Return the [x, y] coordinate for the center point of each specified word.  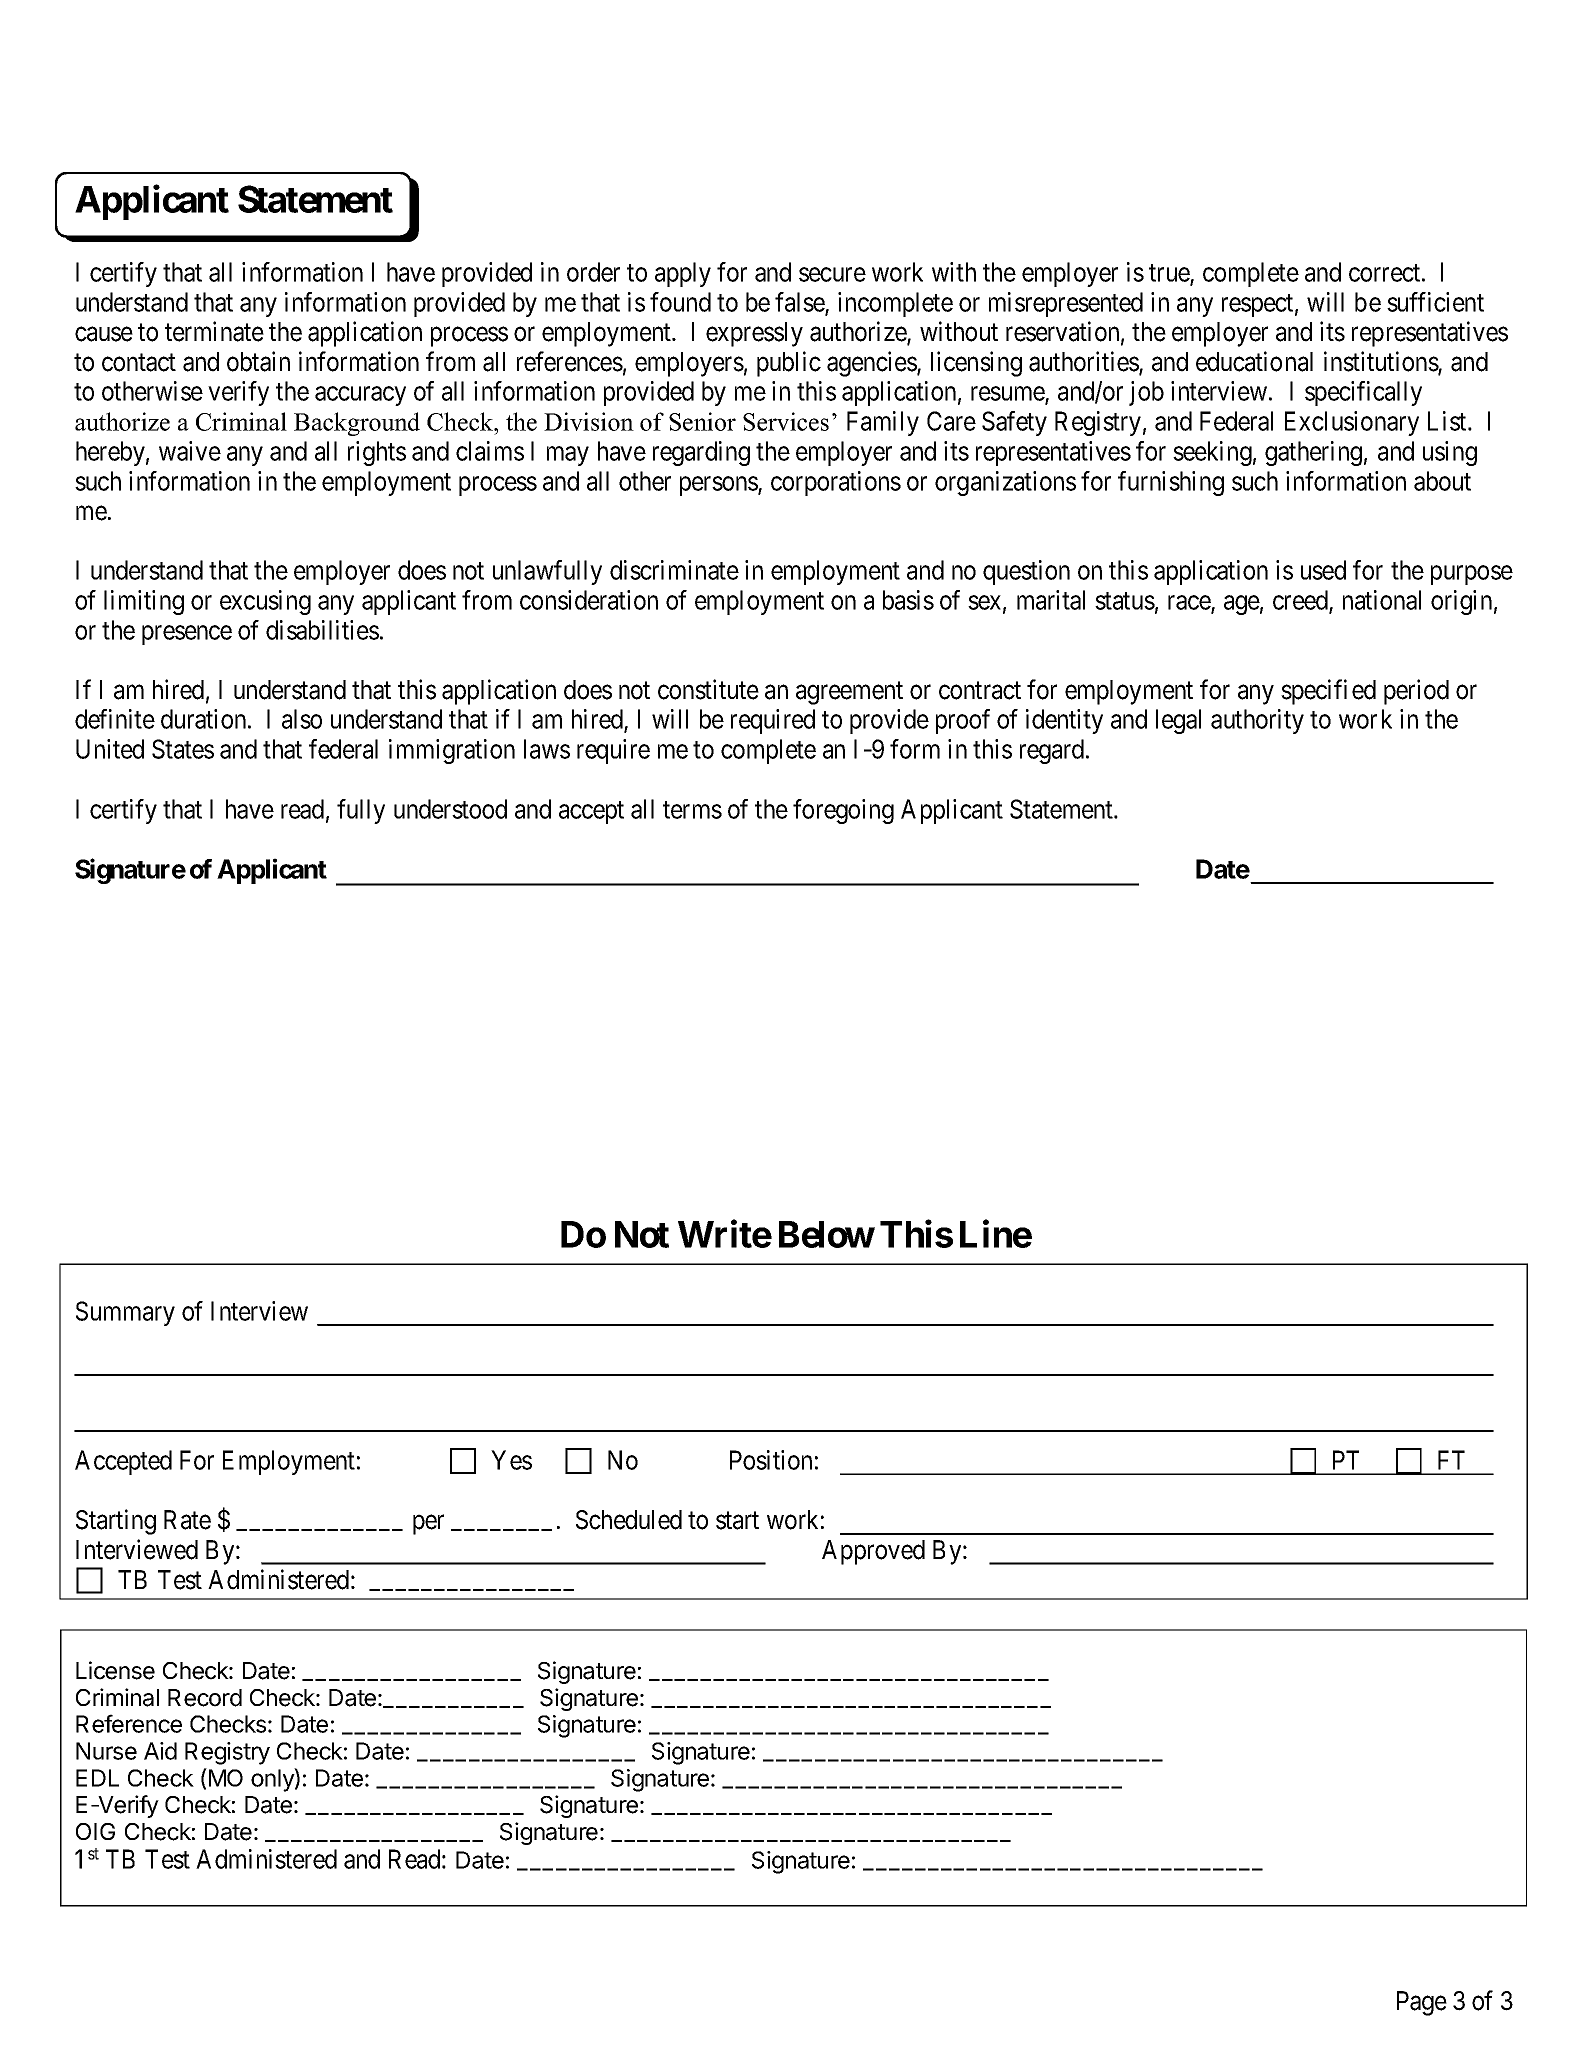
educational [1254, 361]
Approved [873, 1552]
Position [771, 1460]
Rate [187, 1520]
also [302, 719]
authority [1257, 721]
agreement [849, 693]
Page [1422, 2003]
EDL [97, 1778]
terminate [214, 331]
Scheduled [629, 1520]
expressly [754, 334]
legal [1178, 721]
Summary [125, 1313]
